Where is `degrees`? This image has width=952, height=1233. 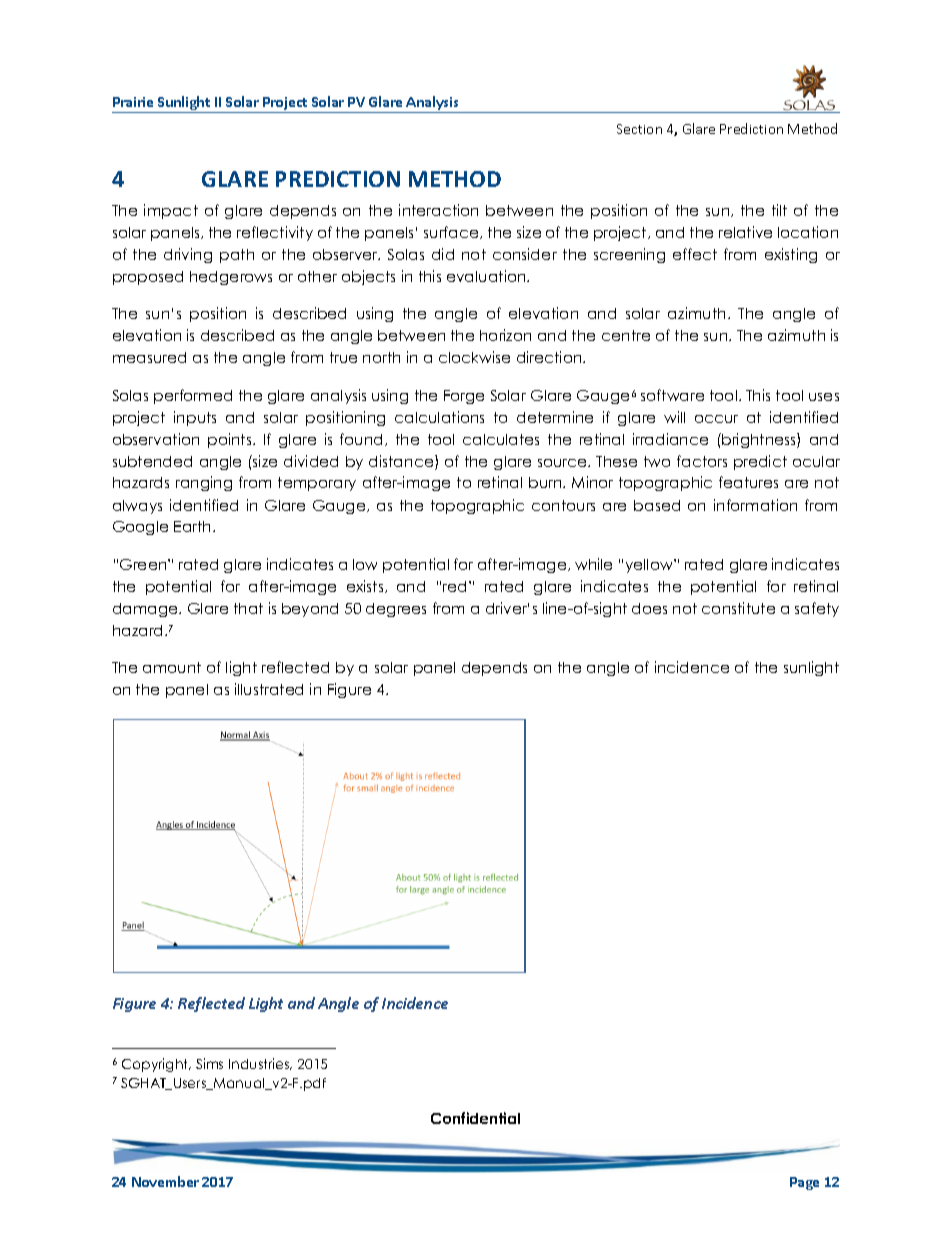
degrees is located at coordinates (396, 610).
